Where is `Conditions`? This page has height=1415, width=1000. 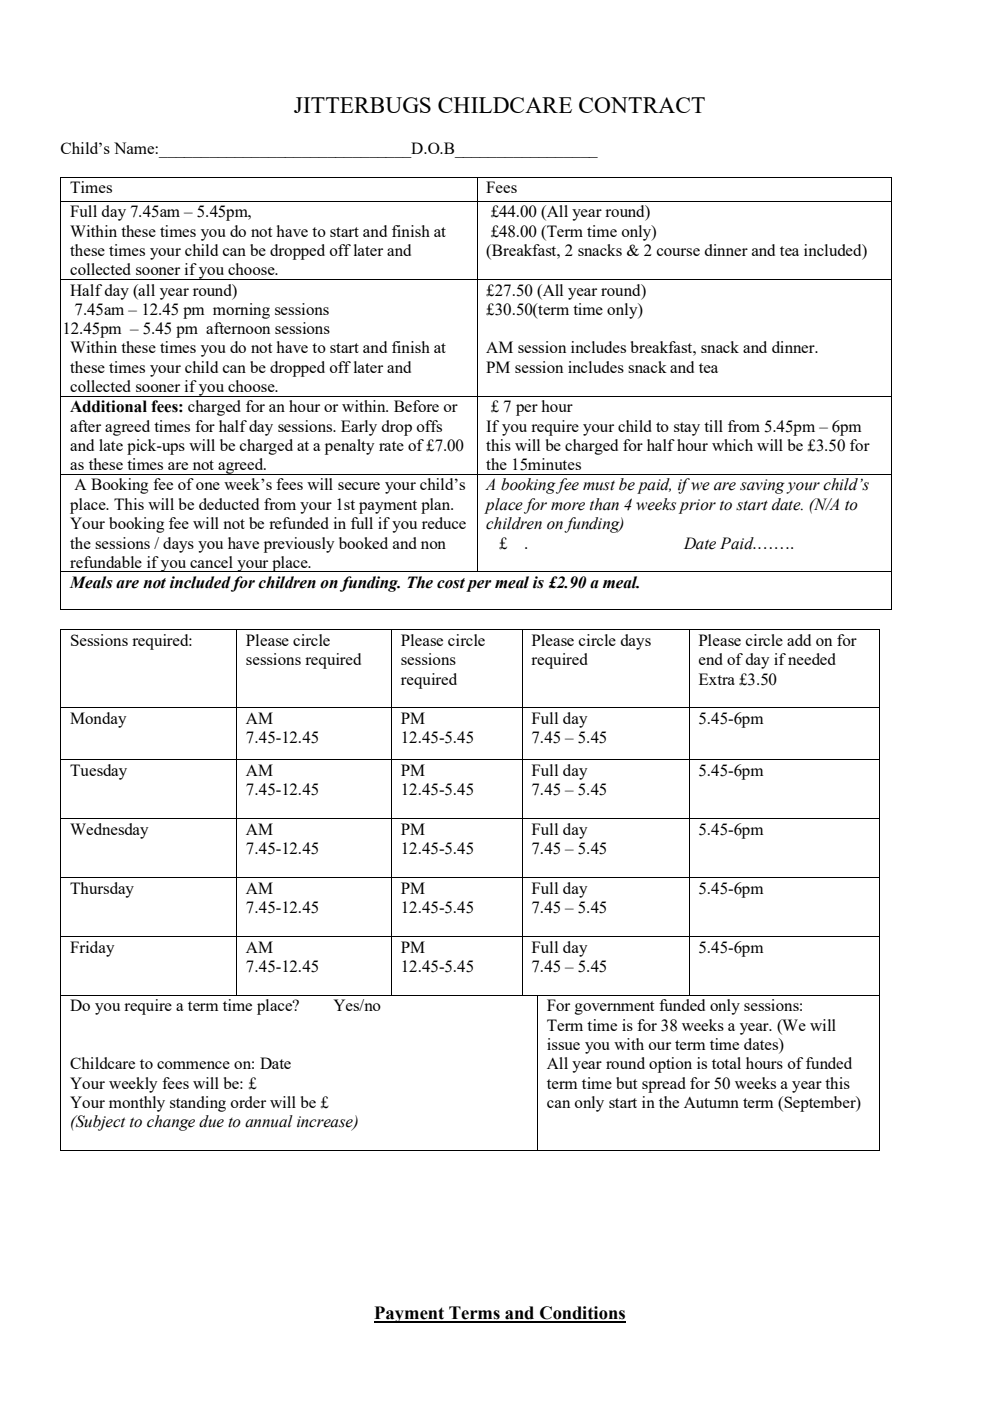 Conditions is located at coordinates (582, 1314).
